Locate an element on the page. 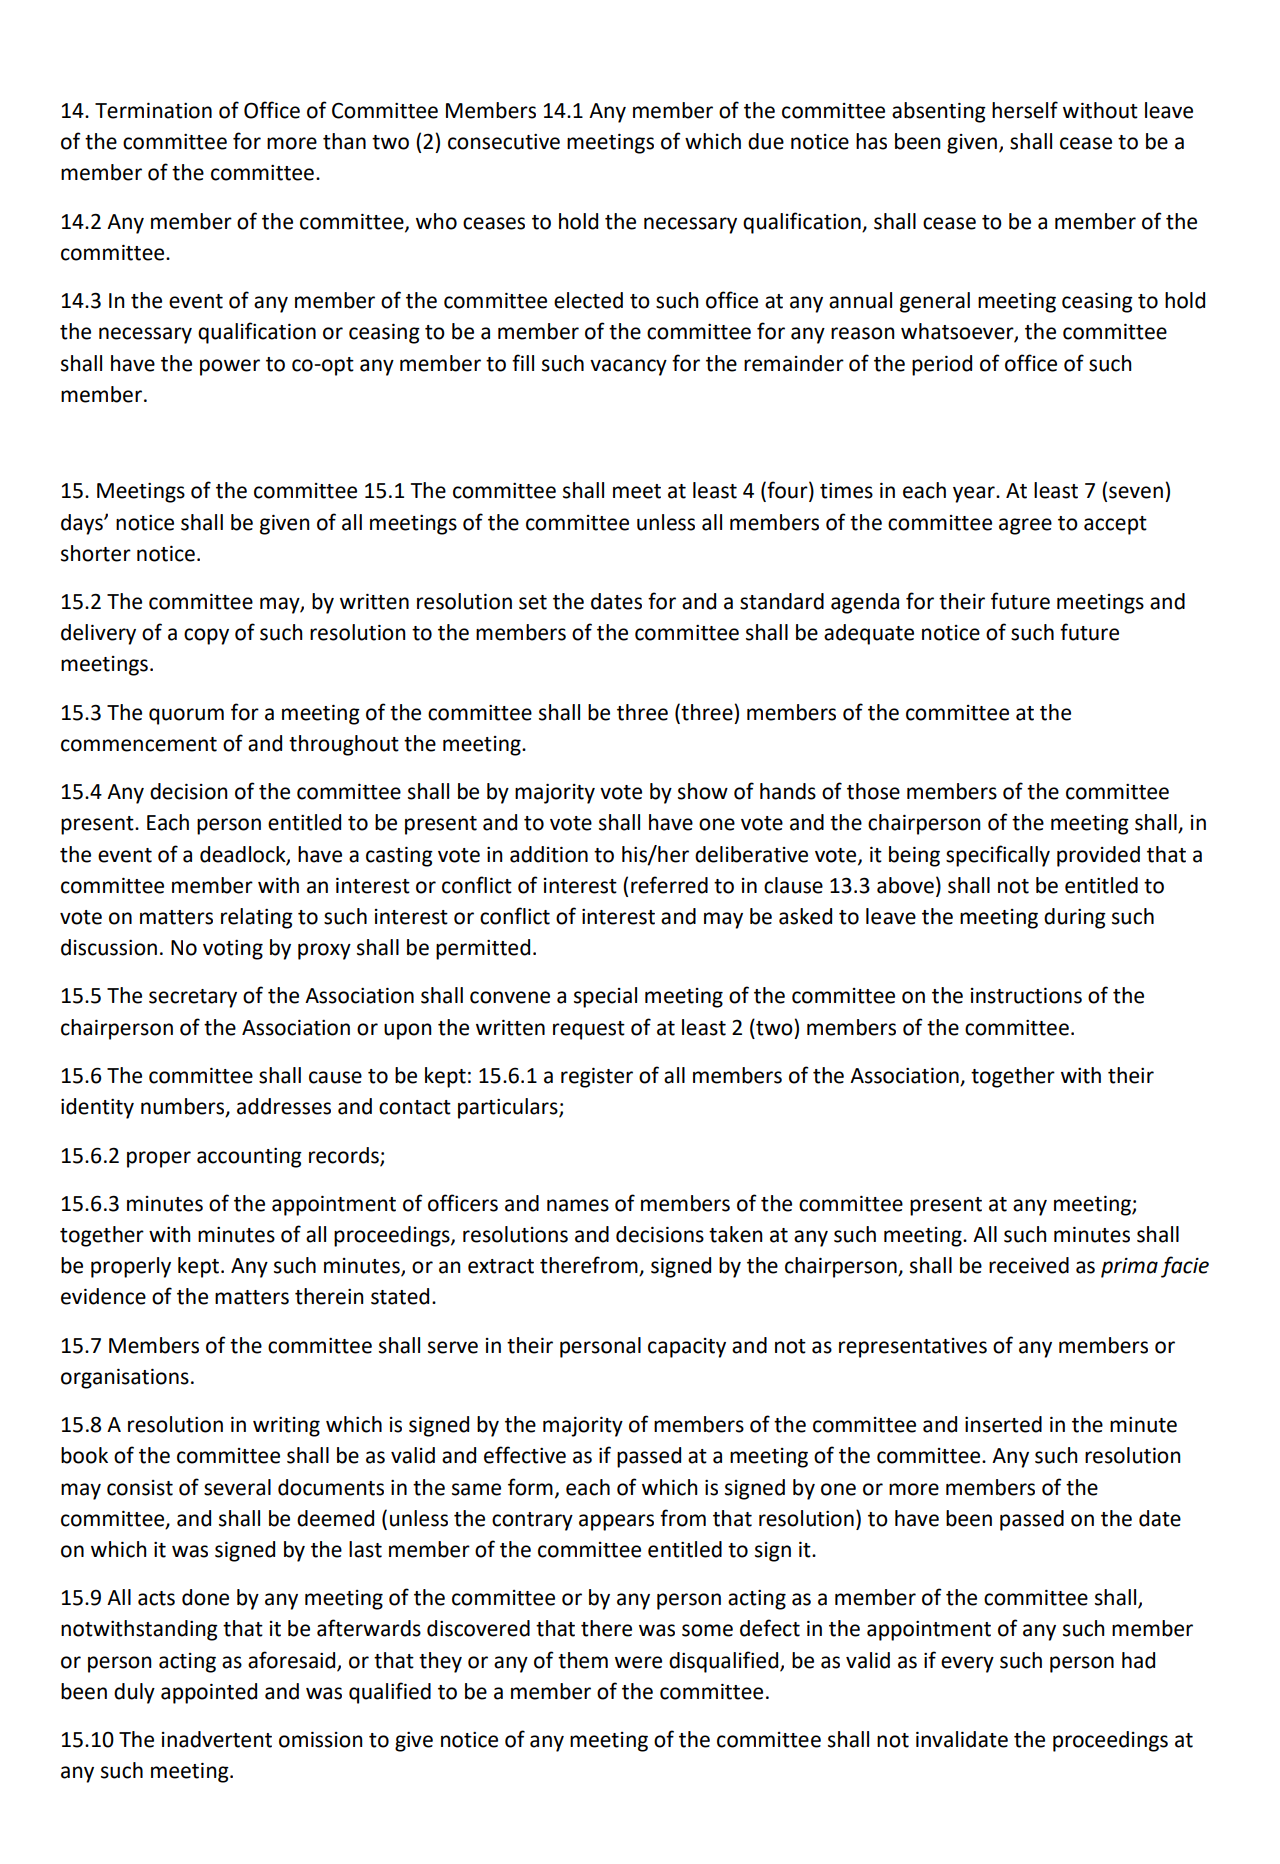  names is located at coordinates (578, 1205).
